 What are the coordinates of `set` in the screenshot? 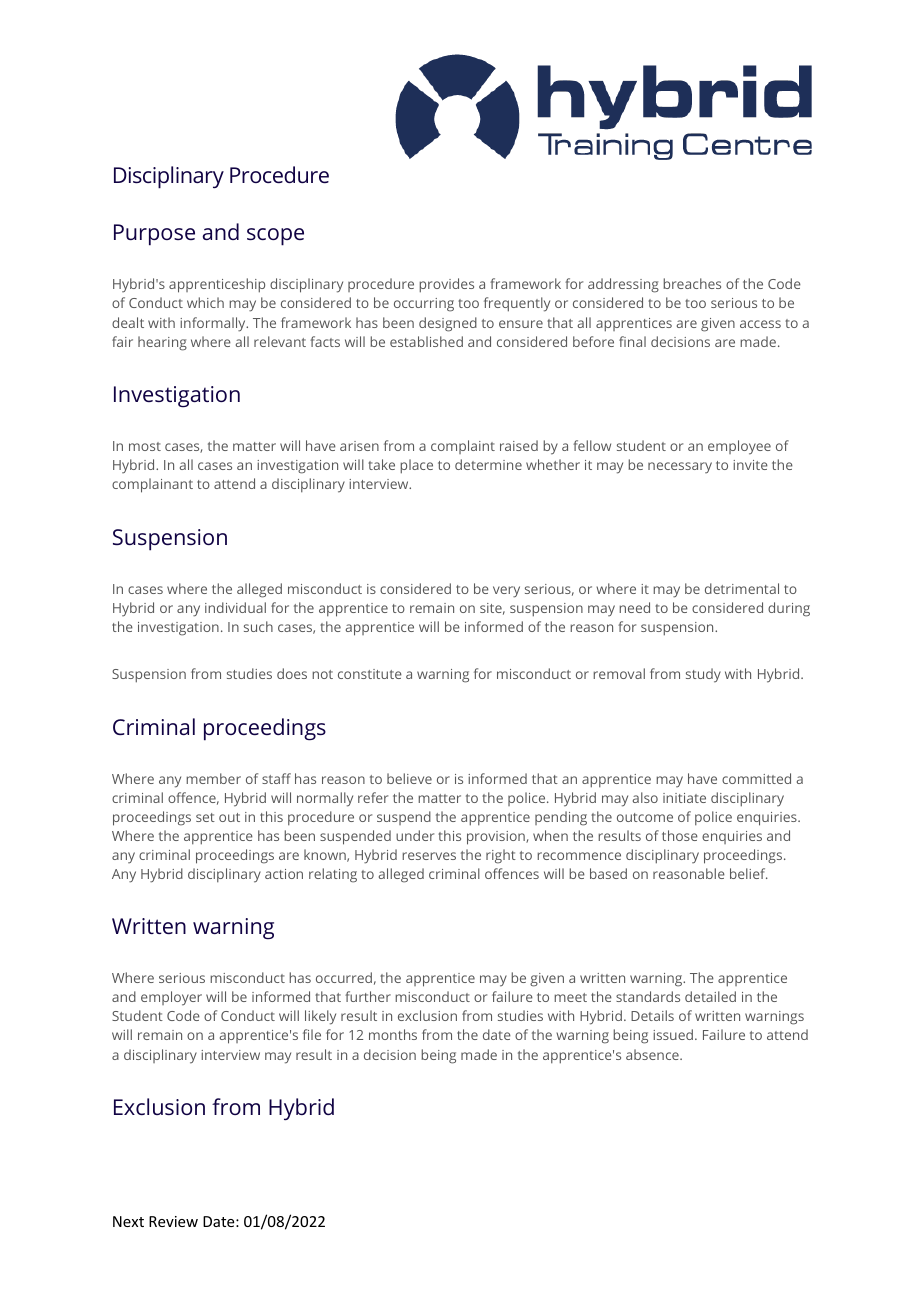 It's located at (205, 817).
